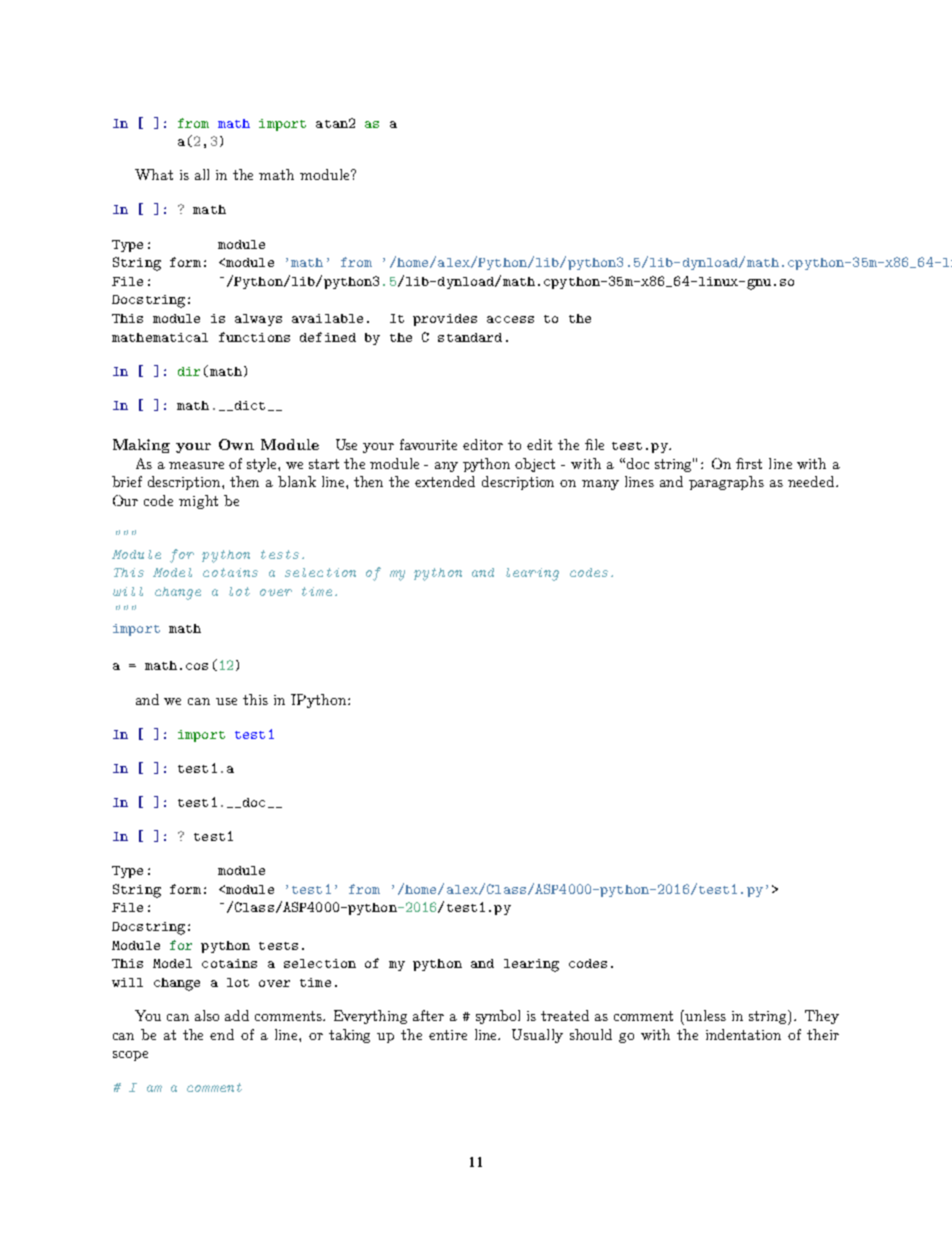 Image resolution: width=952 pixels, height=1233 pixels. Describe the element at coordinates (428, 1015) in the image. I see `after` at that location.
